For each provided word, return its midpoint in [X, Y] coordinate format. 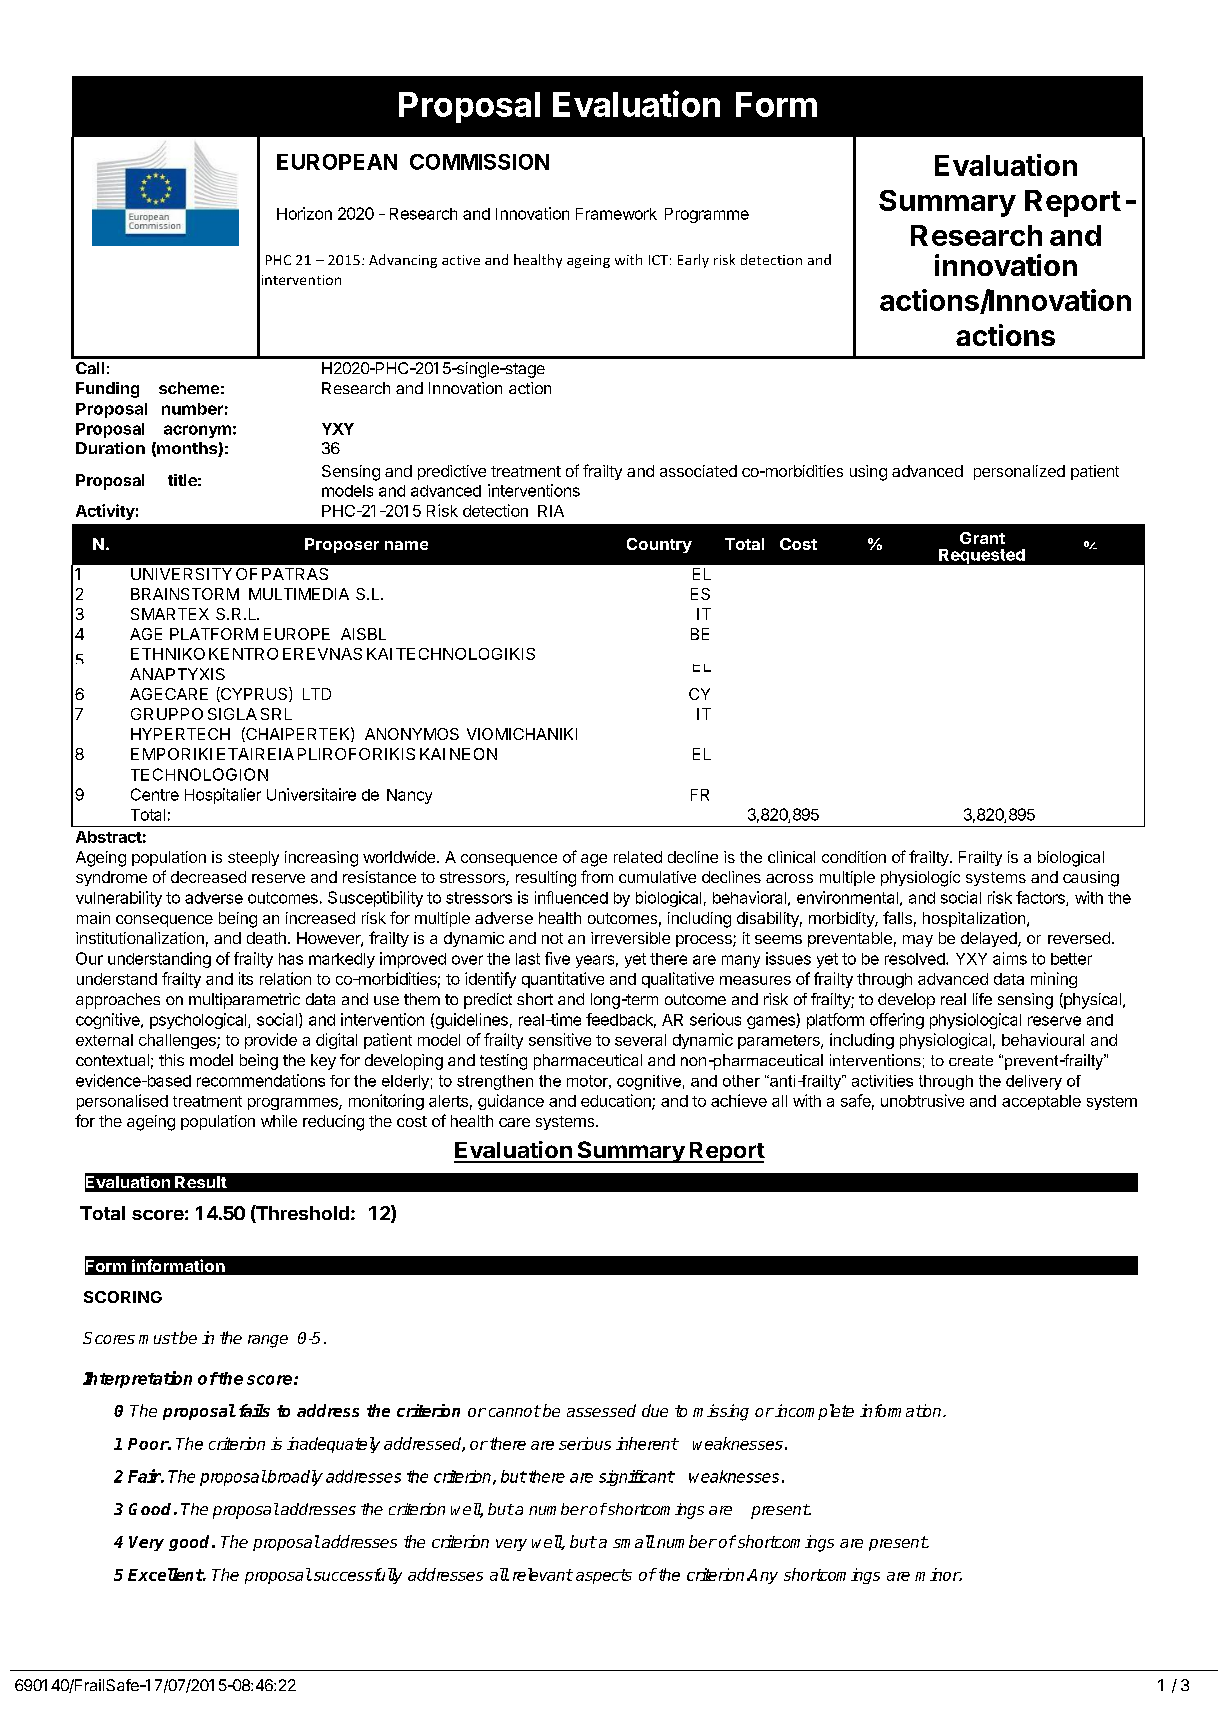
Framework [616, 214]
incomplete [813, 1412]
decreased [208, 877]
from [597, 876]
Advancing [403, 261]
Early [693, 261]
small [634, 1541]
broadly [294, 1478]
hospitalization [975, 919]
